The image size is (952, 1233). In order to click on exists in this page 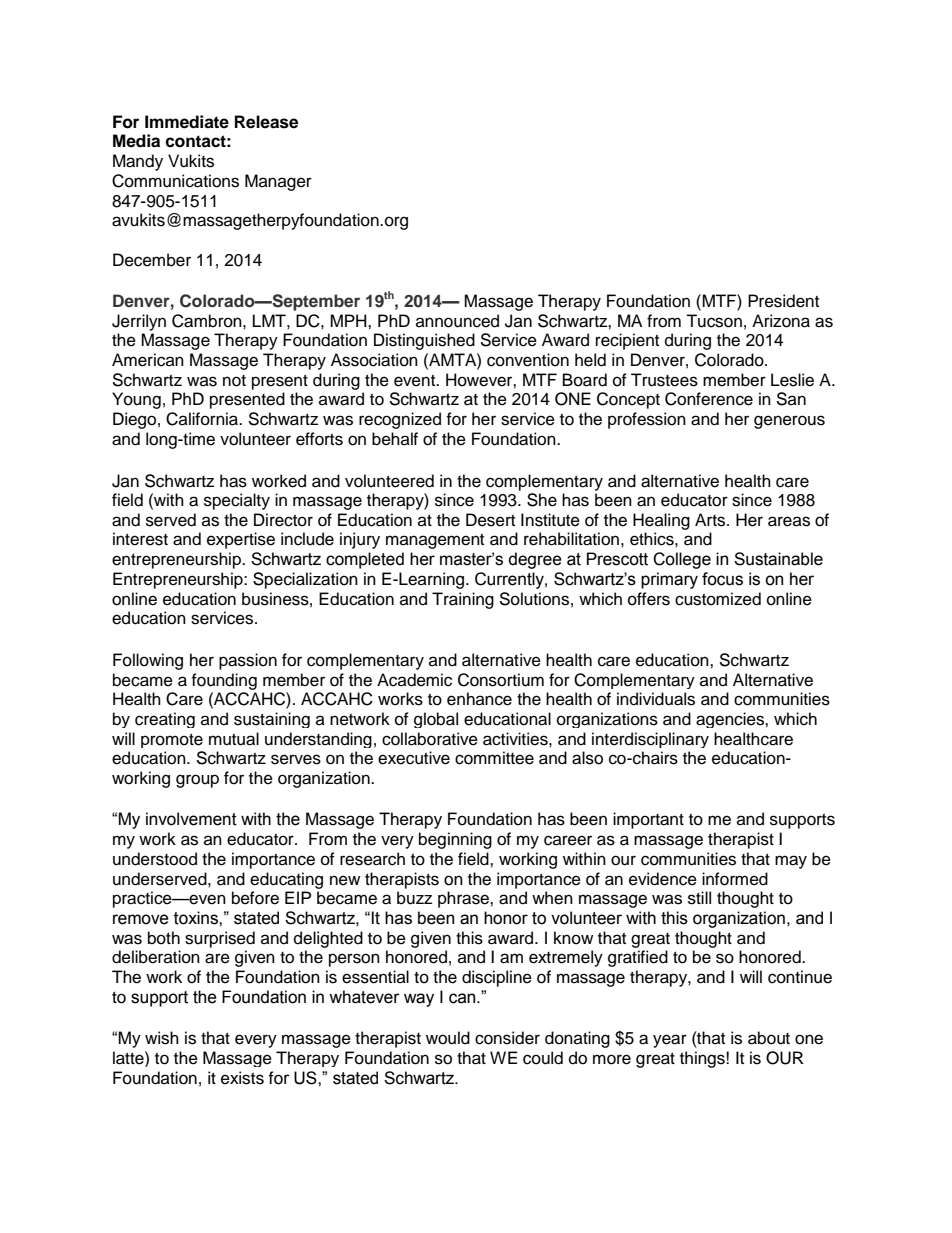, I will do `click(242, 1078)`.
